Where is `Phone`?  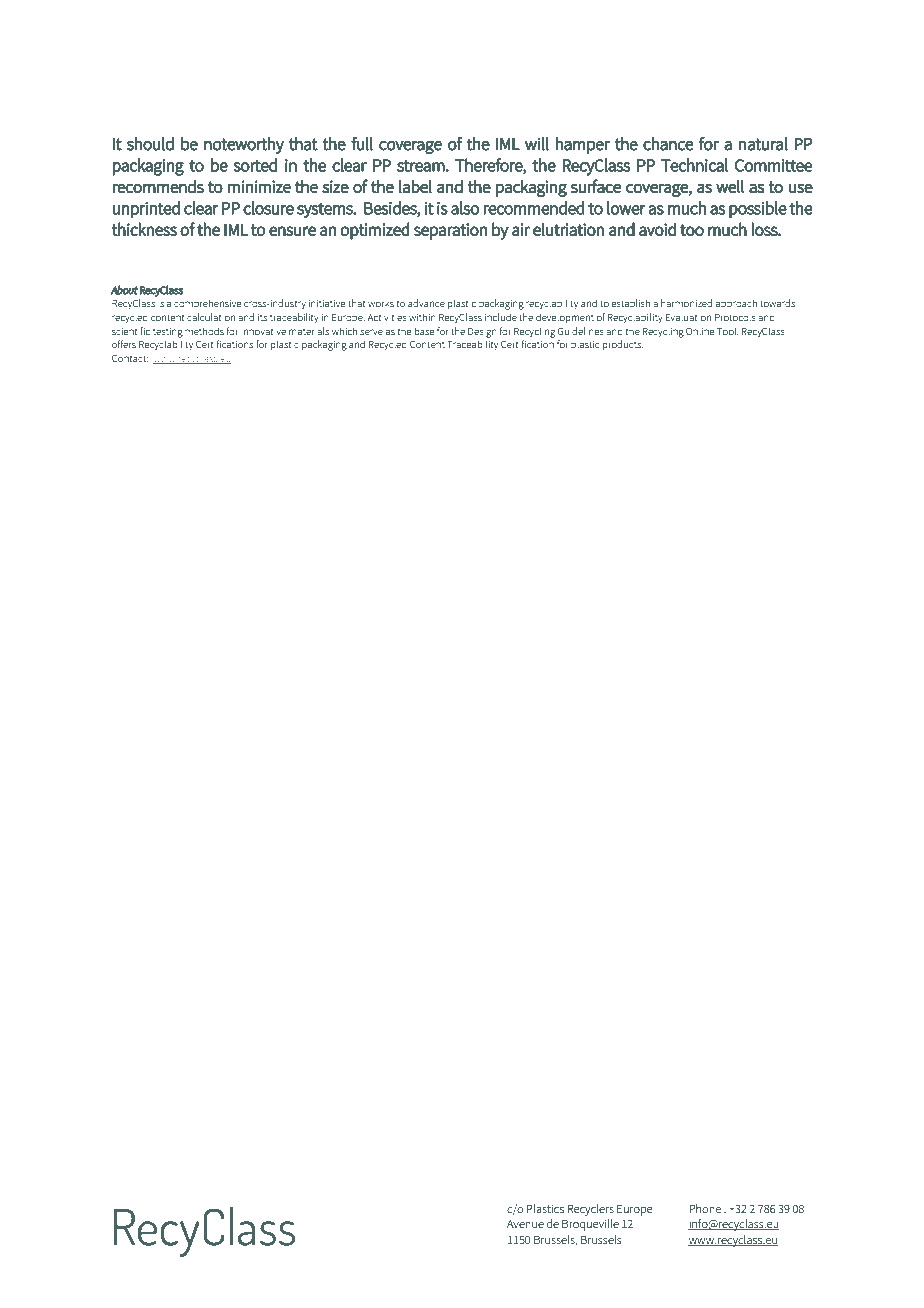 Phone is located at coordinates (705, 1208).
